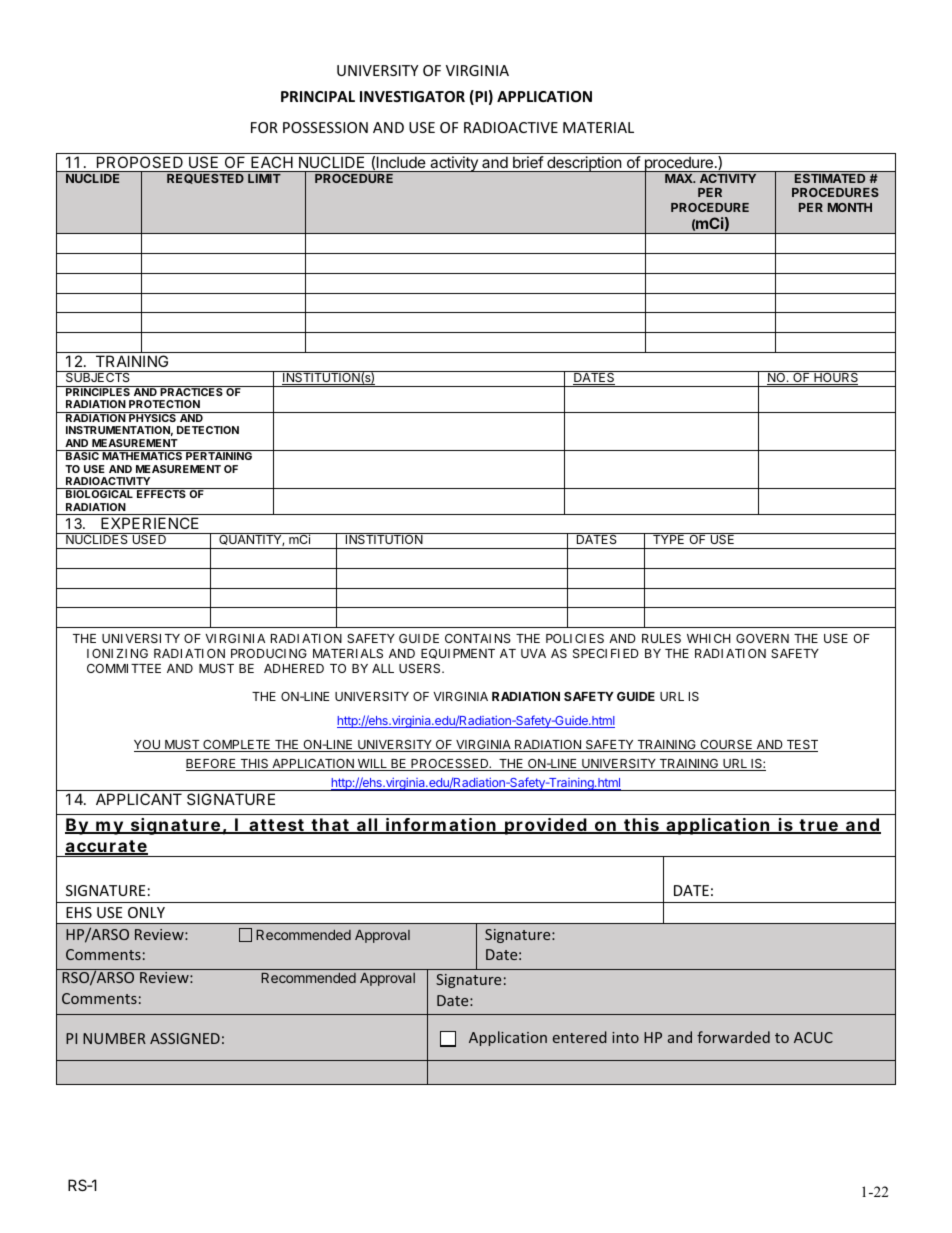  I want to click on entered, so click(580, 1037).
